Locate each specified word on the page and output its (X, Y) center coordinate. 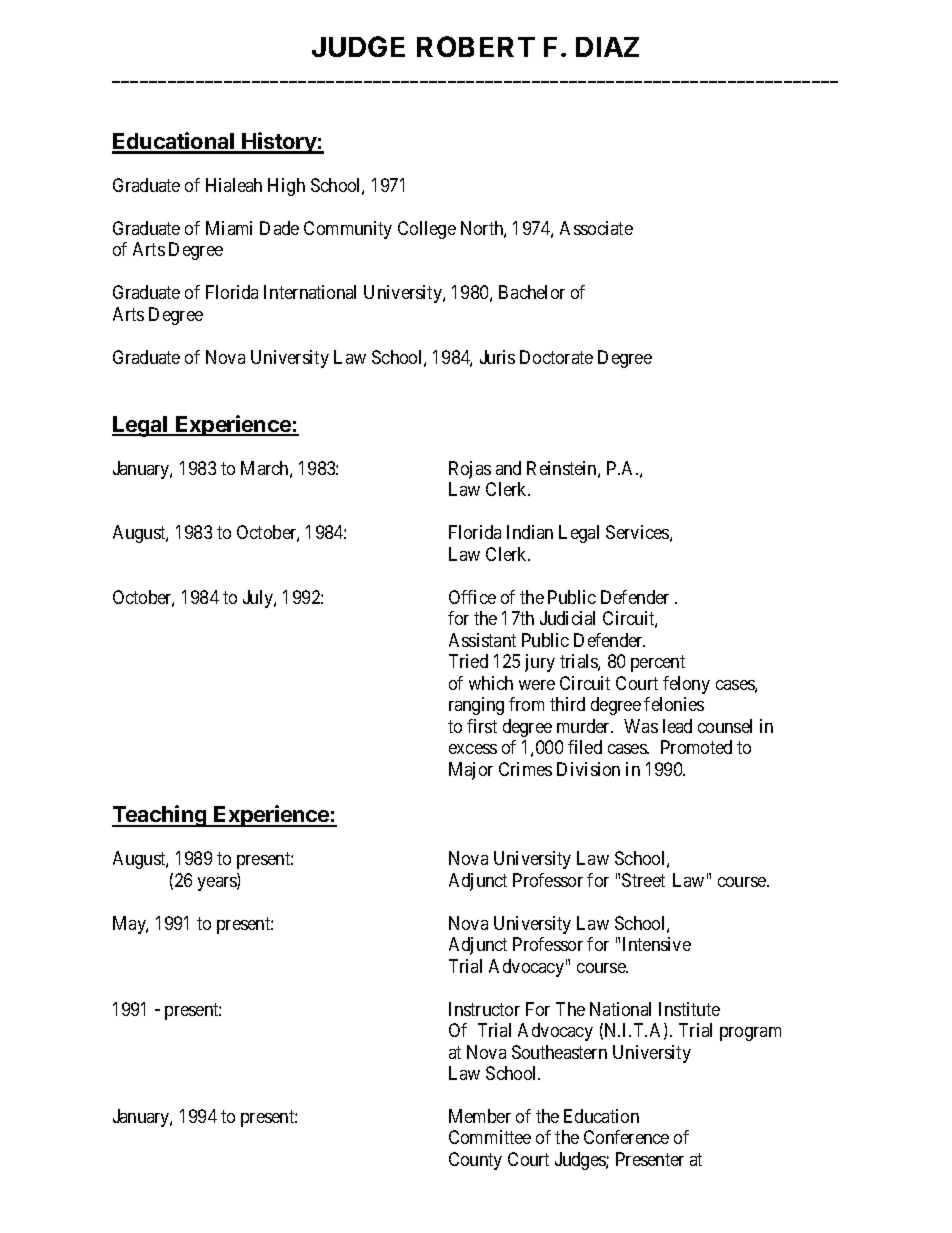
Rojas (470, 470)
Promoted (696, 747)
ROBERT (476, 46)
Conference (626, 1137)
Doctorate (556, 357)
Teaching (160, 816)
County (475, 1161)
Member (480, 1116)
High (286, 187)
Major (471, 771)
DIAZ (607, 47)
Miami (229, 228)
